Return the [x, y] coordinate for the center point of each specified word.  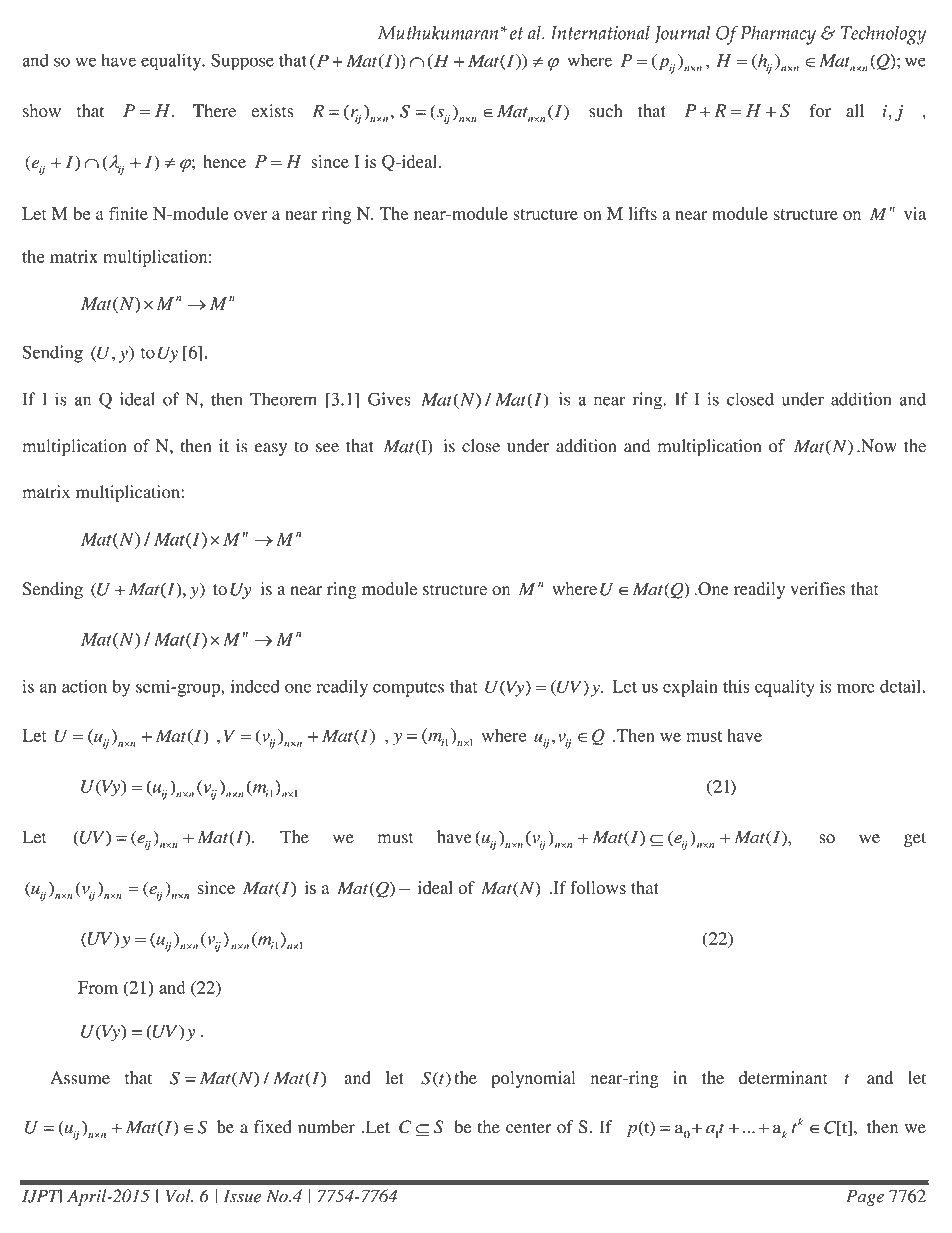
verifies [817, 588]
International [600, 33]
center [529, 1128]
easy [271, 449]
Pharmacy [778, 35]
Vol [179, 1196]
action [84, 686]
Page [865, 1198]
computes [408, 689]
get [915, 839]
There [214, 110]
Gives [389, 399]
